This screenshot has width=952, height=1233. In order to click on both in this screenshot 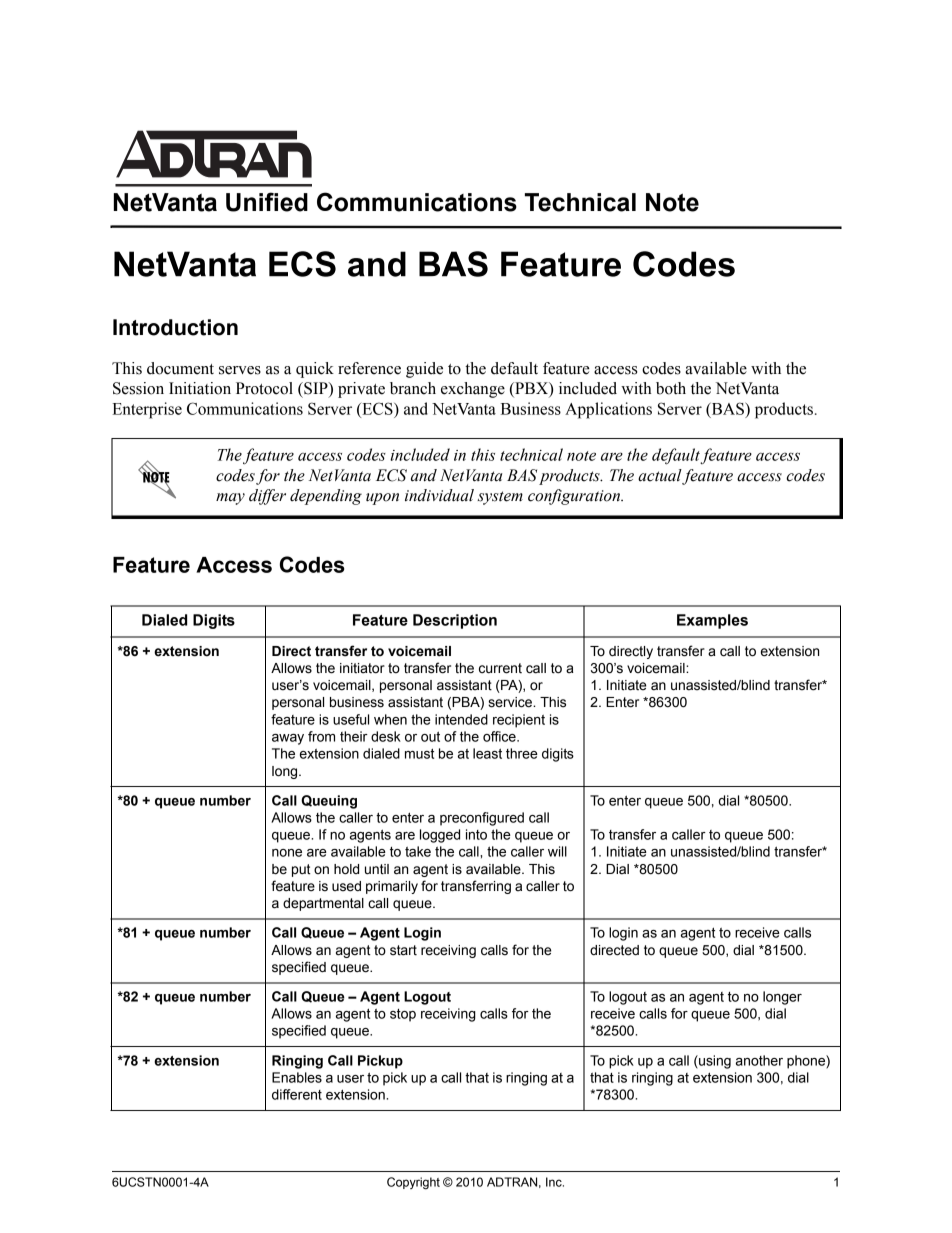, I will do `click(671, 388)`.
